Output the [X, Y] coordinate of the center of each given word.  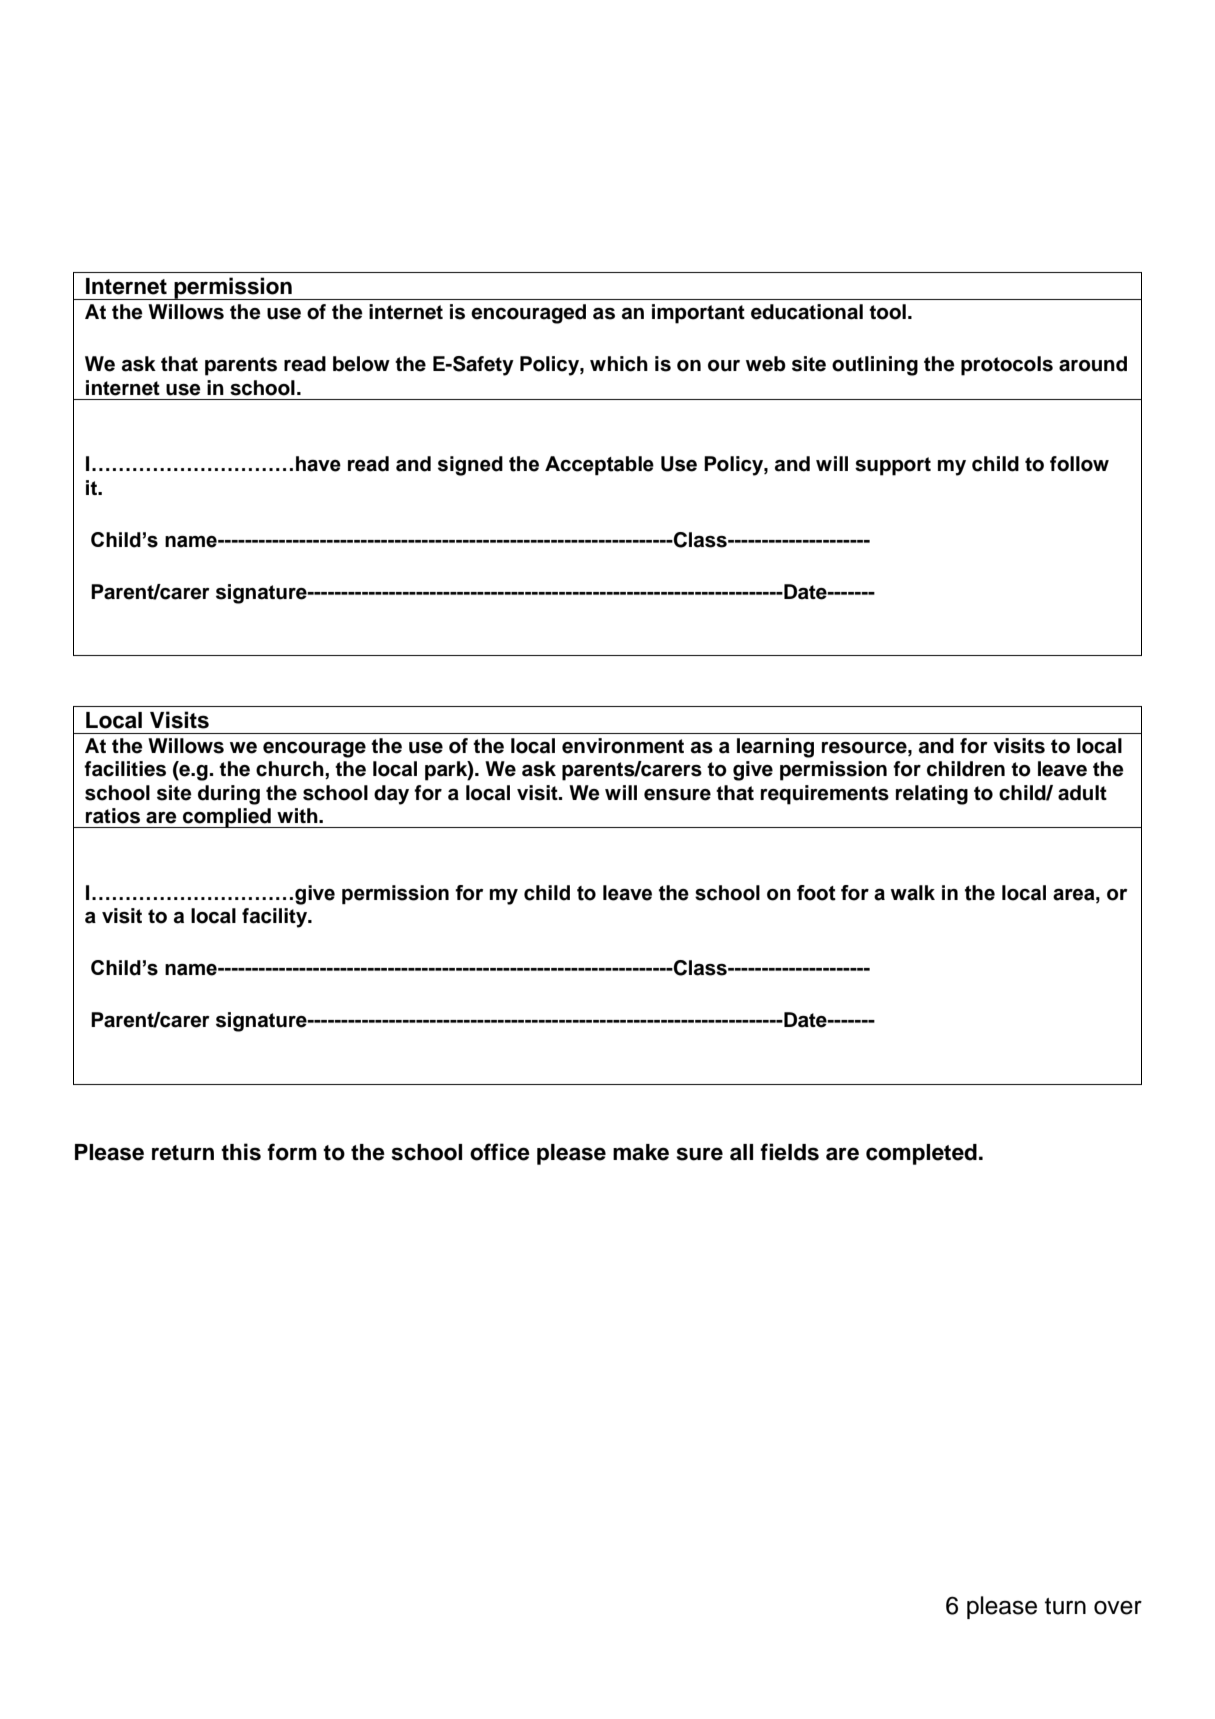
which [619, 364]
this [241, 1152]
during [229, 795]
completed [921, 1154]
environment [623, 746]
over [1118, 1608]
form [292, 1152]
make [641, 1152]
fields [789, 1152]
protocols [1007, 366]
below [361, 364]
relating [932, 795]
